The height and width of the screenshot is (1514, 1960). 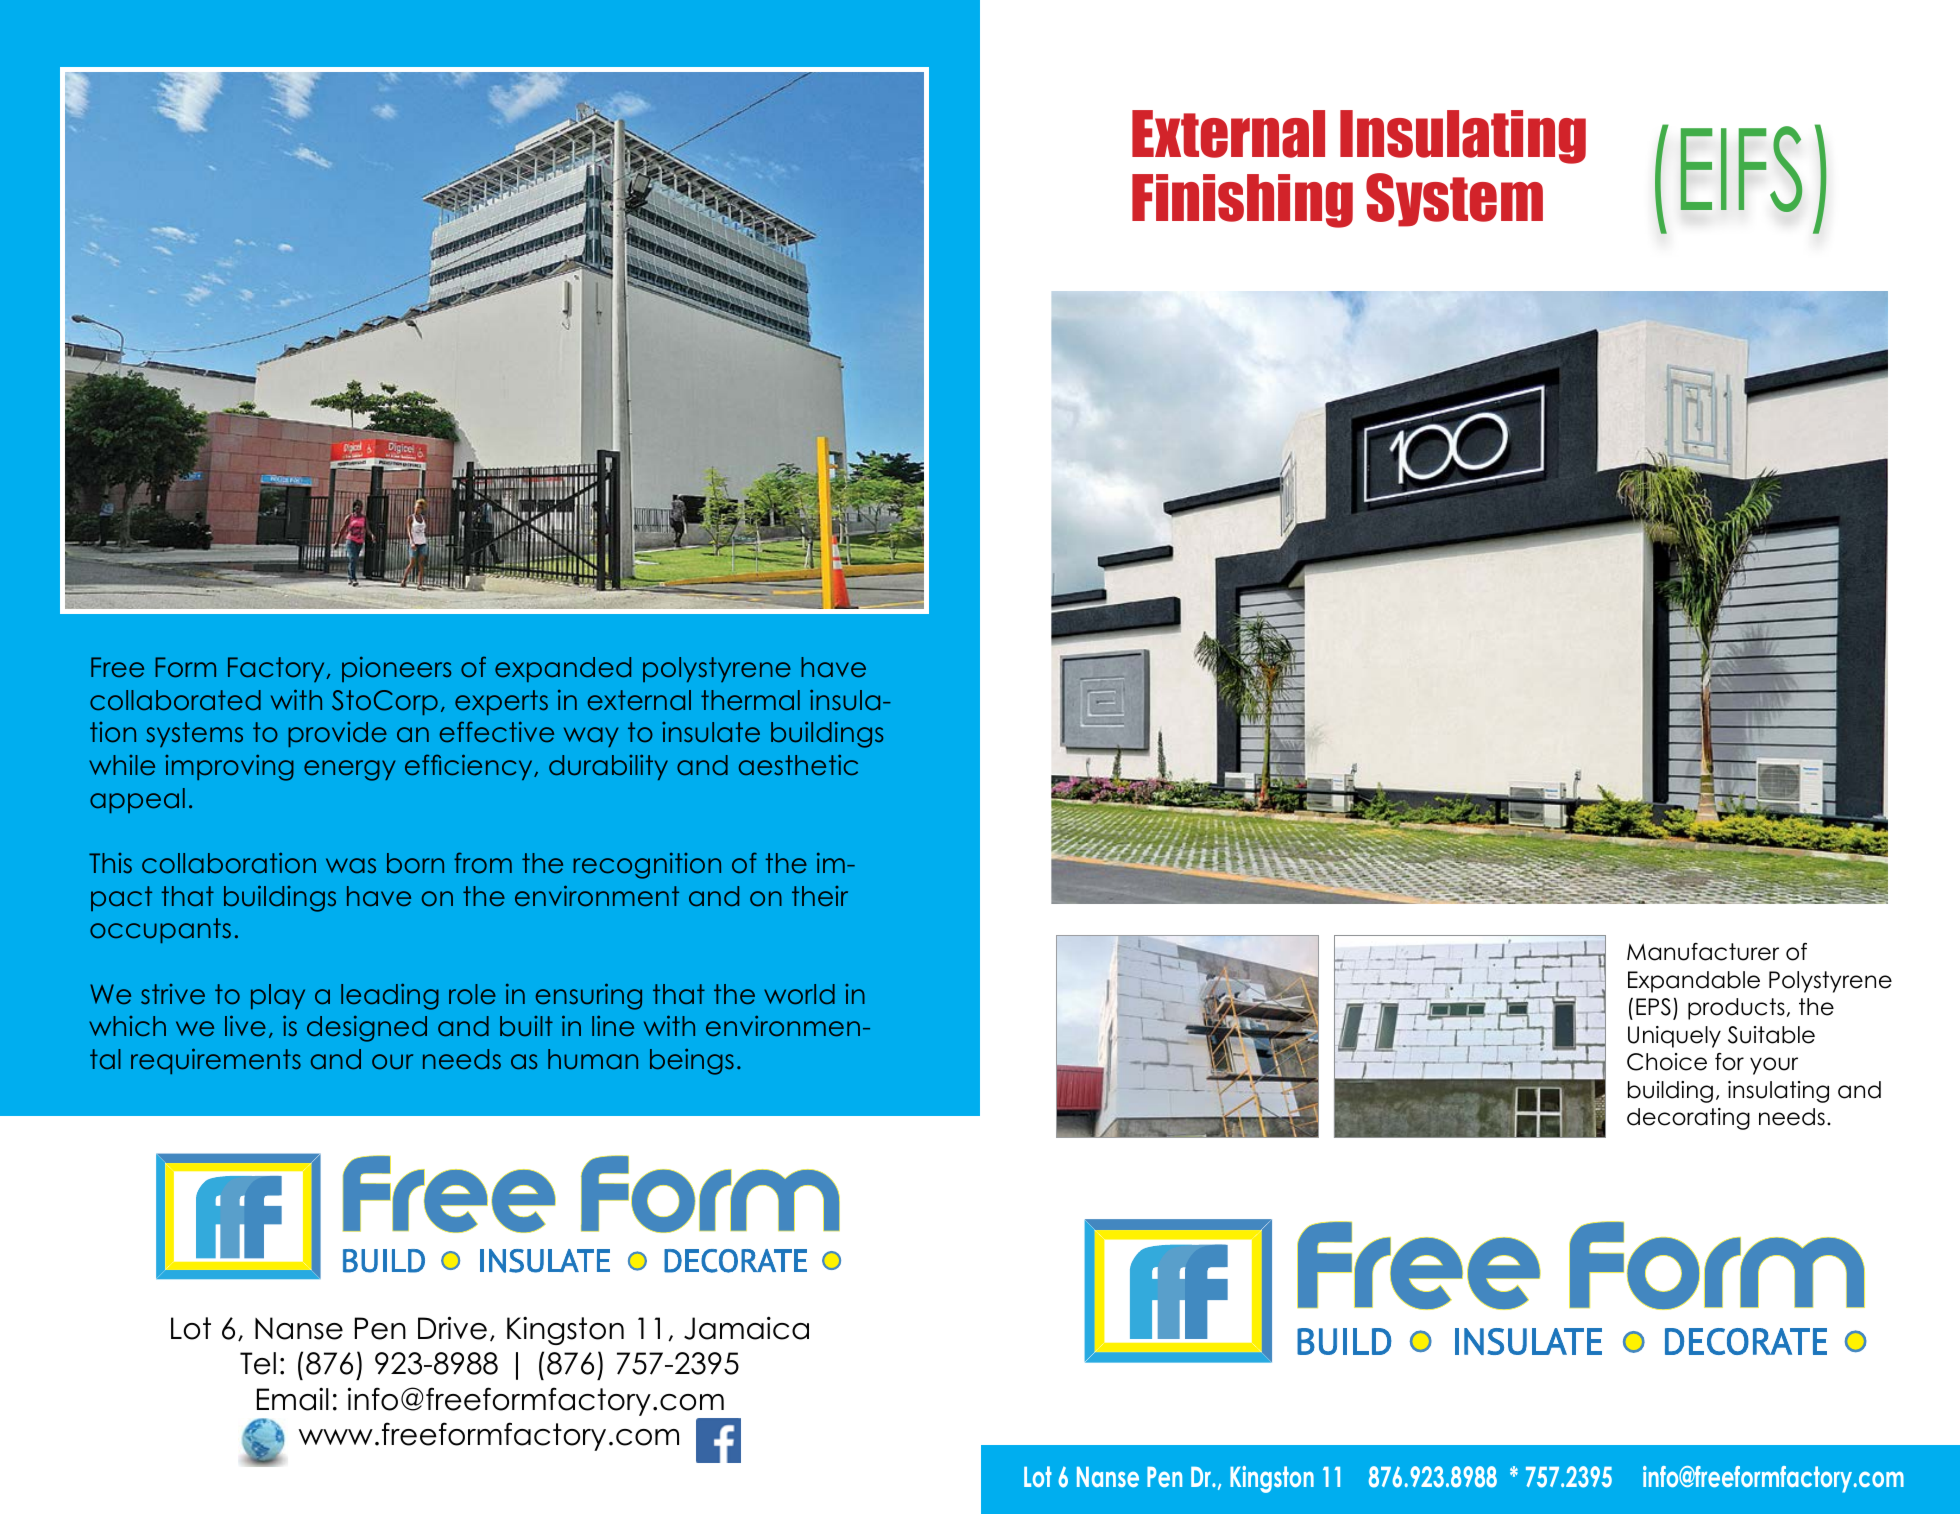 What do you see at coordinates (750, 700) in the screenshot?
I see `thermal` at bounding box center [750, 700].
